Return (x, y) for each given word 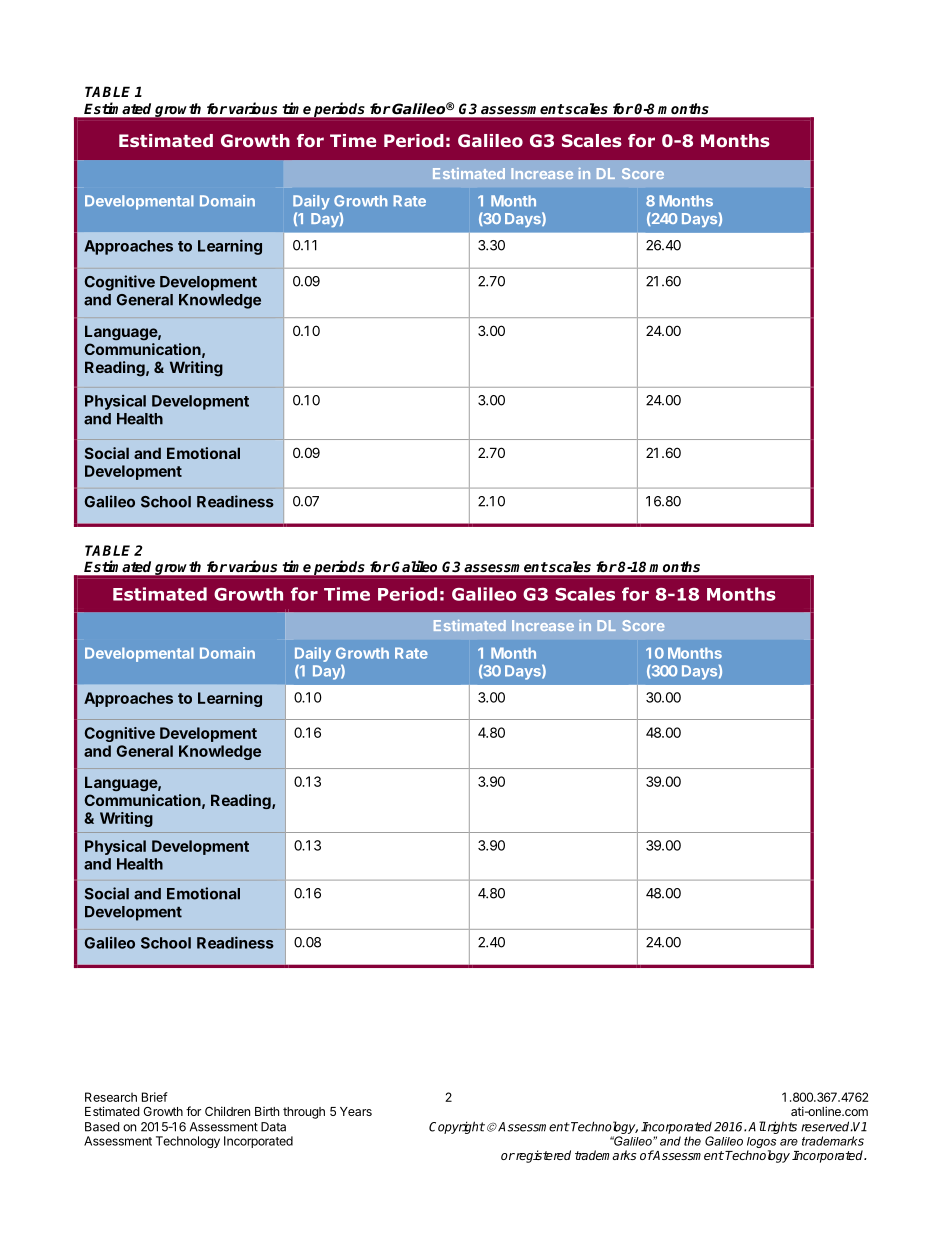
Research (111, 1097)
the (692, 1141)
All (757, 1126)
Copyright (457, 1127)
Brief (155, 1097)
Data (273, 1127)
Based (102, 1127)
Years (356, 1111)
